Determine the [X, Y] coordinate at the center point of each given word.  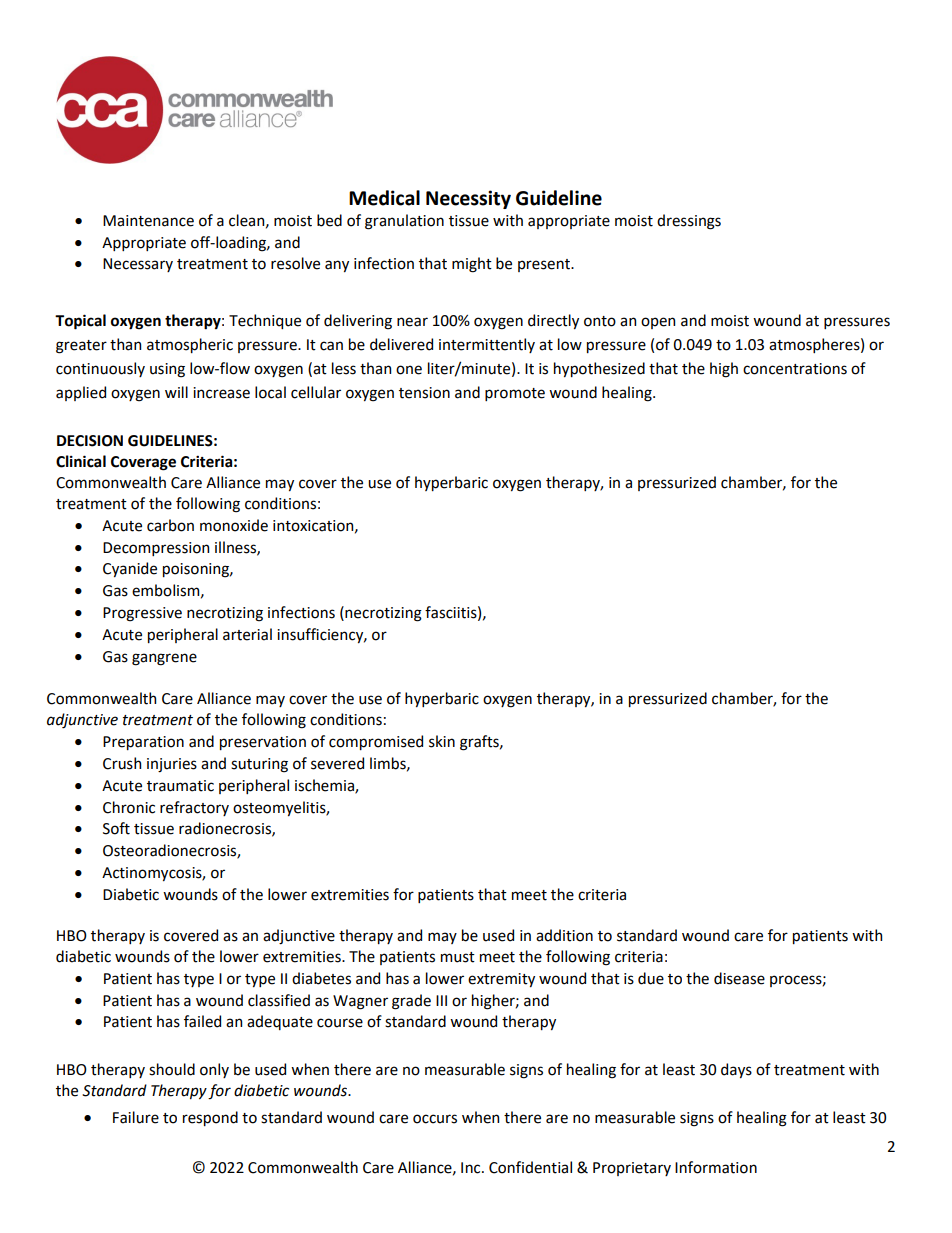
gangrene [164, 659]
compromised [376, 742]
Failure [136, 1117]
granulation [404, 222]
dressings [689, 222]
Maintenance [148, 221]
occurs [435, 1119]
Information [716, 1167]
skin [442, 741]
